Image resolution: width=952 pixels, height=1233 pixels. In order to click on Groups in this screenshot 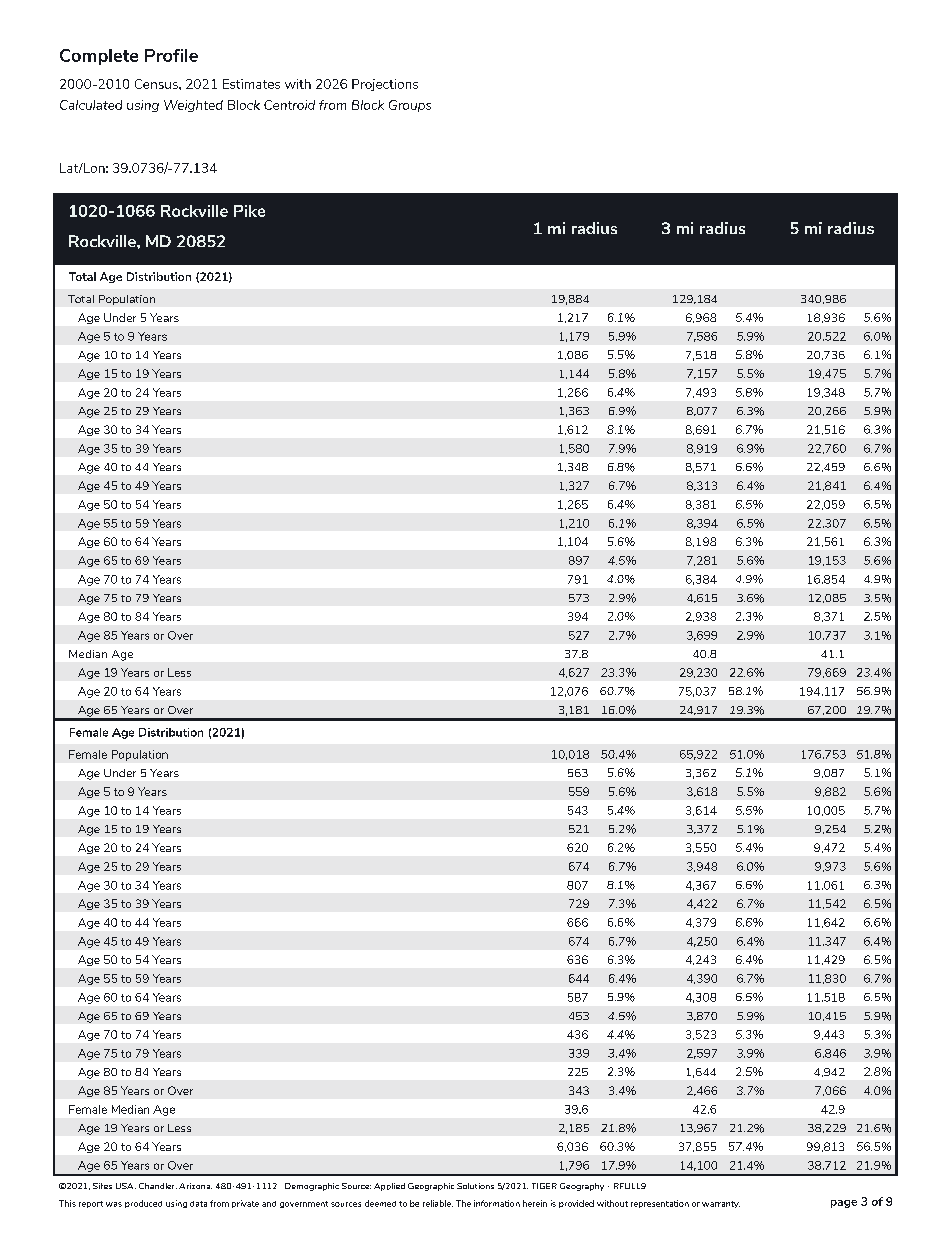, I will do `click(410, 106)`.
